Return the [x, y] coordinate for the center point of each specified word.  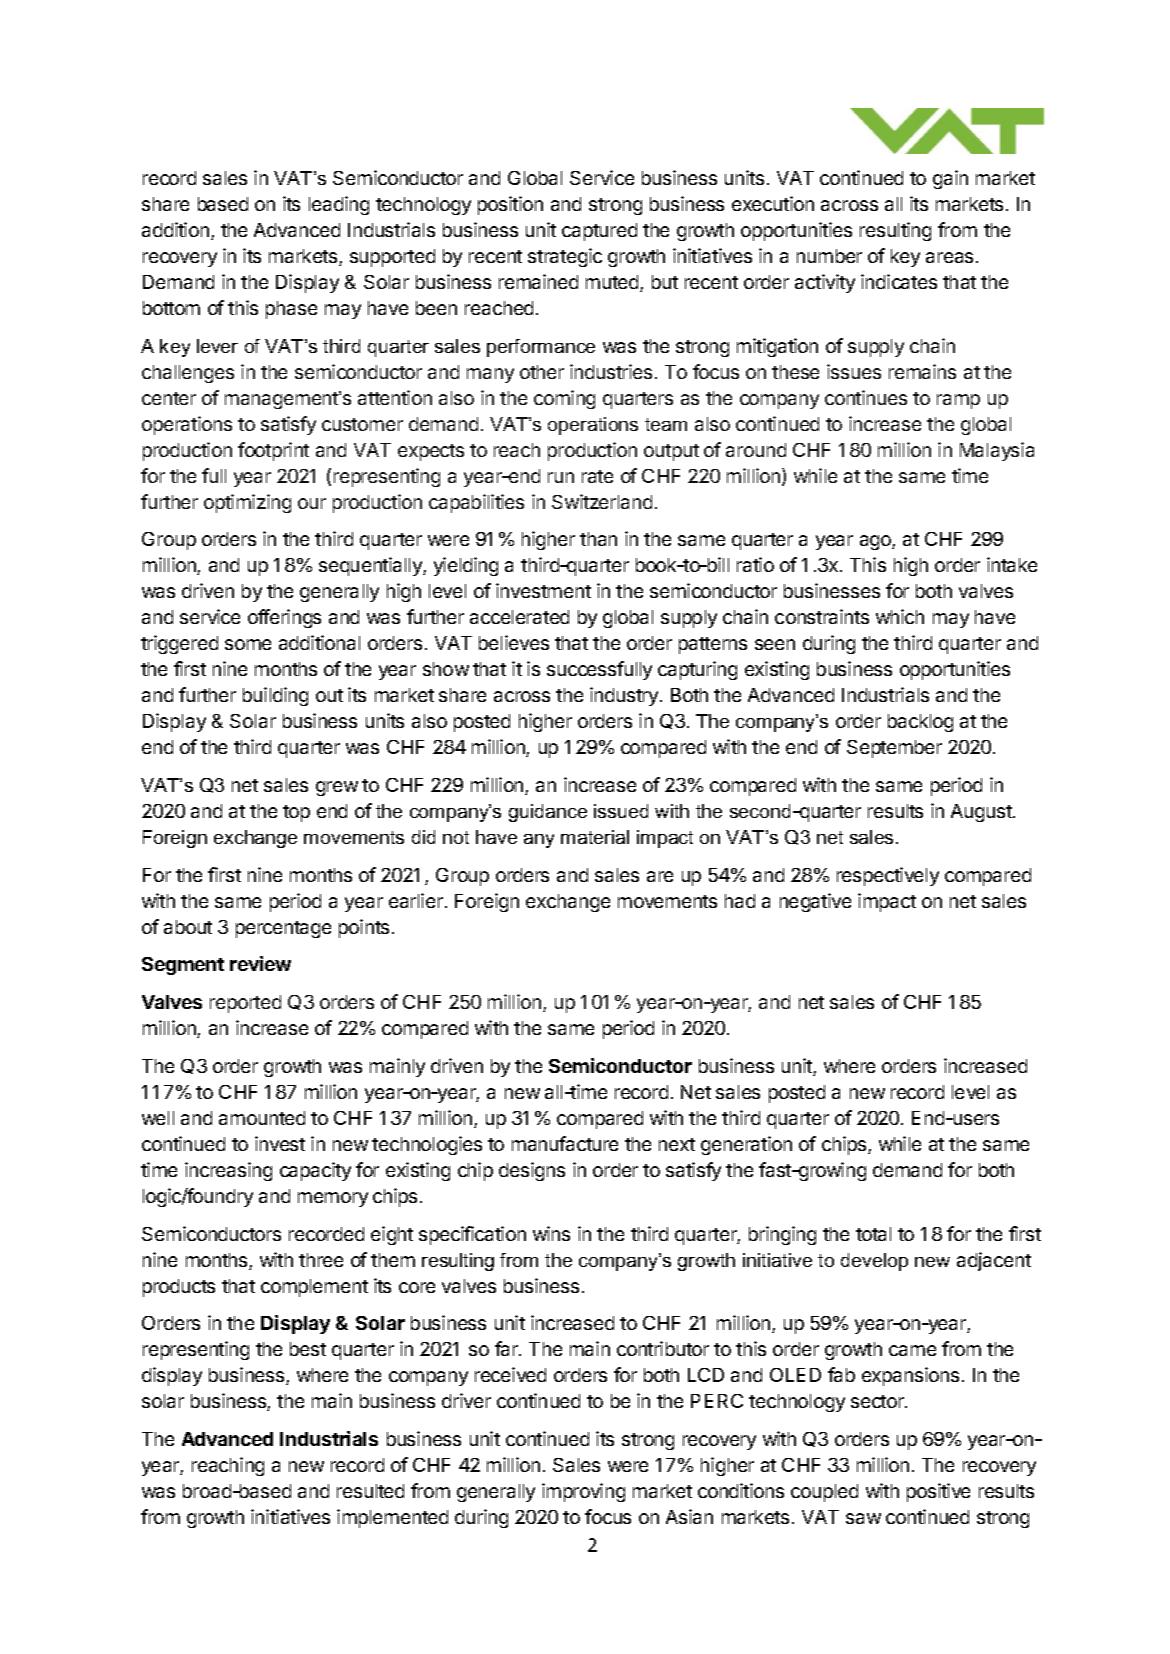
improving [583, 1492]
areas [951, 257]
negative [815, 902]
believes [514, 642]
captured [599, 232]
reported [245, 1004]
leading [339, 205]
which [900, 616]
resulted [370, 1491]
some [248, 644]
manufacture [565, 1143]
